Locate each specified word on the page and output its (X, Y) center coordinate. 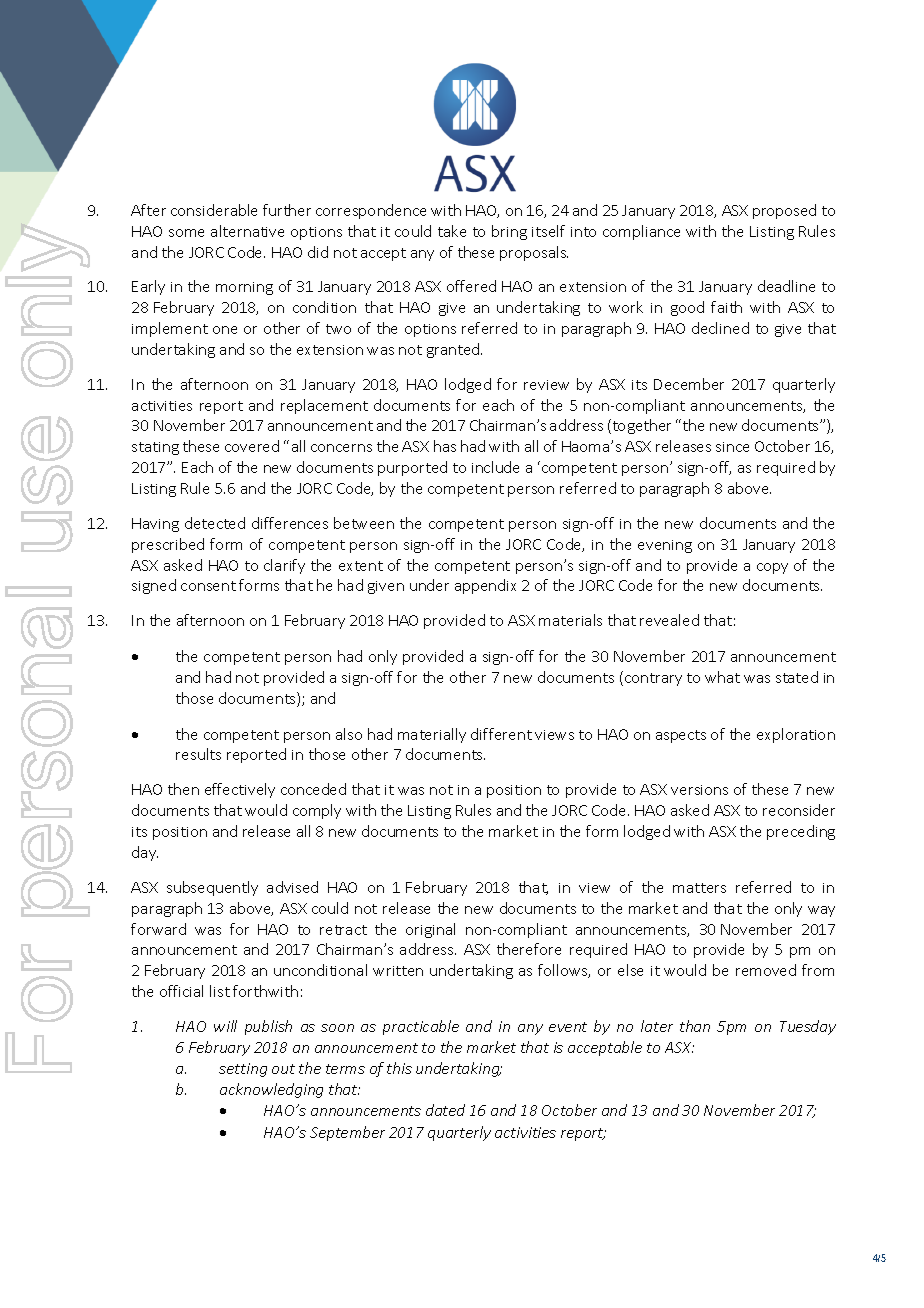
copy (772, 568)
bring (509, 232)
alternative (247, 231)
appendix (485, 586)
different (501, 734)
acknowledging (271, 1090)
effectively (240, 790)
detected (215, 523)
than (695, 1026)
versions (699, 790)
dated (445, 1110)
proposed (784, 211)
